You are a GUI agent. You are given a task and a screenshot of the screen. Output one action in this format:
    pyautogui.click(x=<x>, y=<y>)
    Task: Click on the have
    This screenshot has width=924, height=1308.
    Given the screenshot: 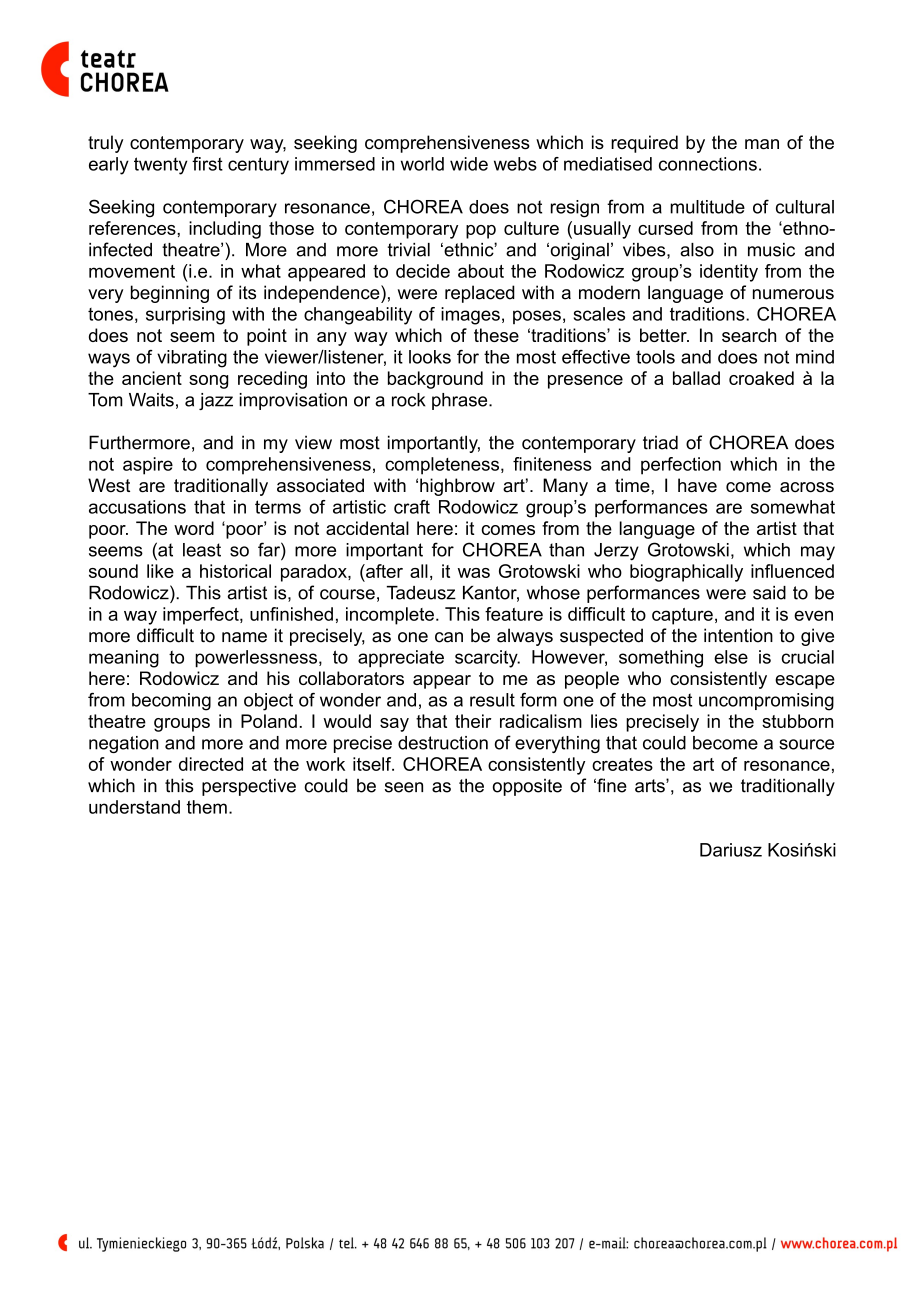 What is the action you would take?
    pyautogui.click(x=697, y=485)
